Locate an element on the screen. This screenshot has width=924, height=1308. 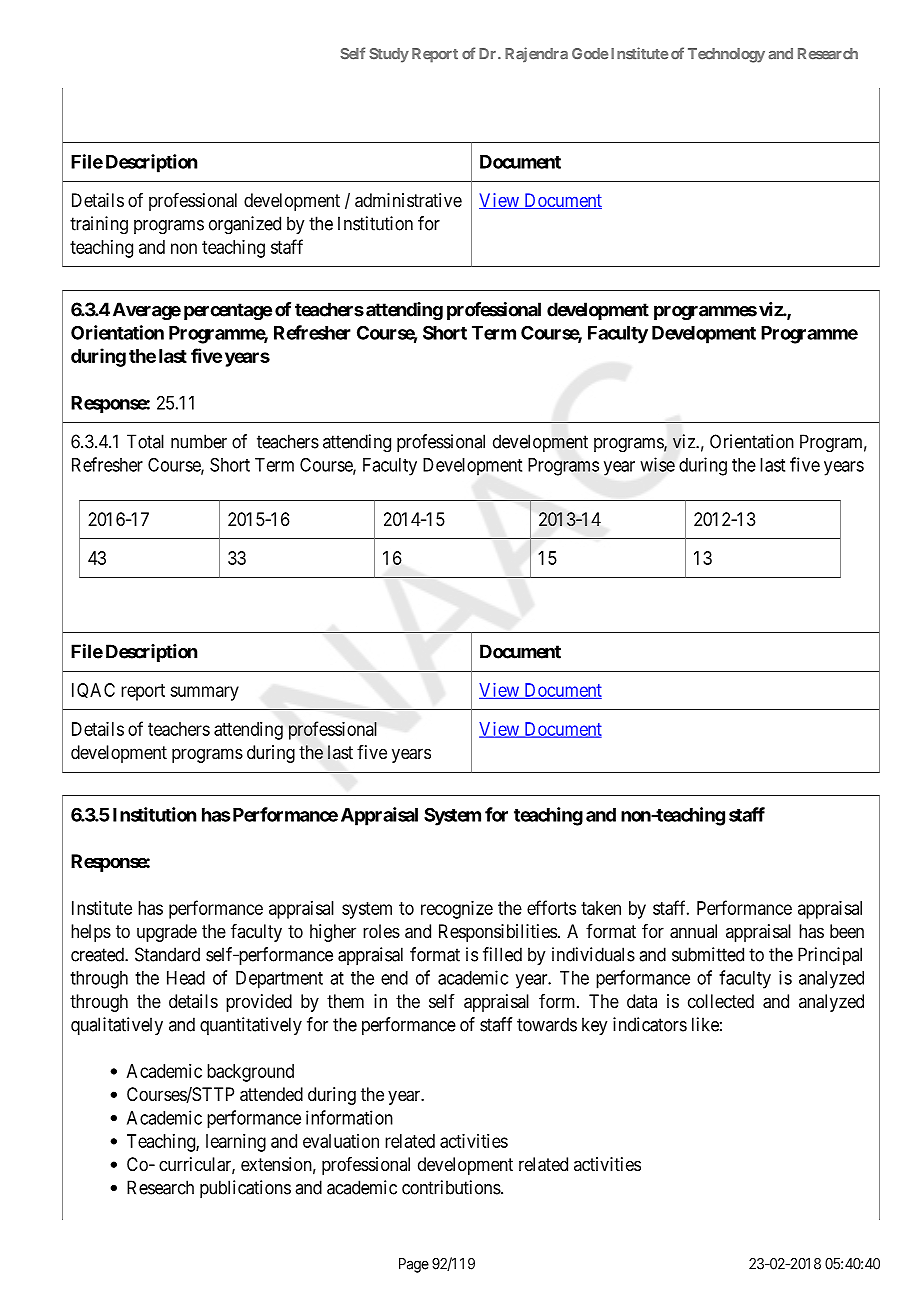
Technology is located at coordinates (726, 55).
